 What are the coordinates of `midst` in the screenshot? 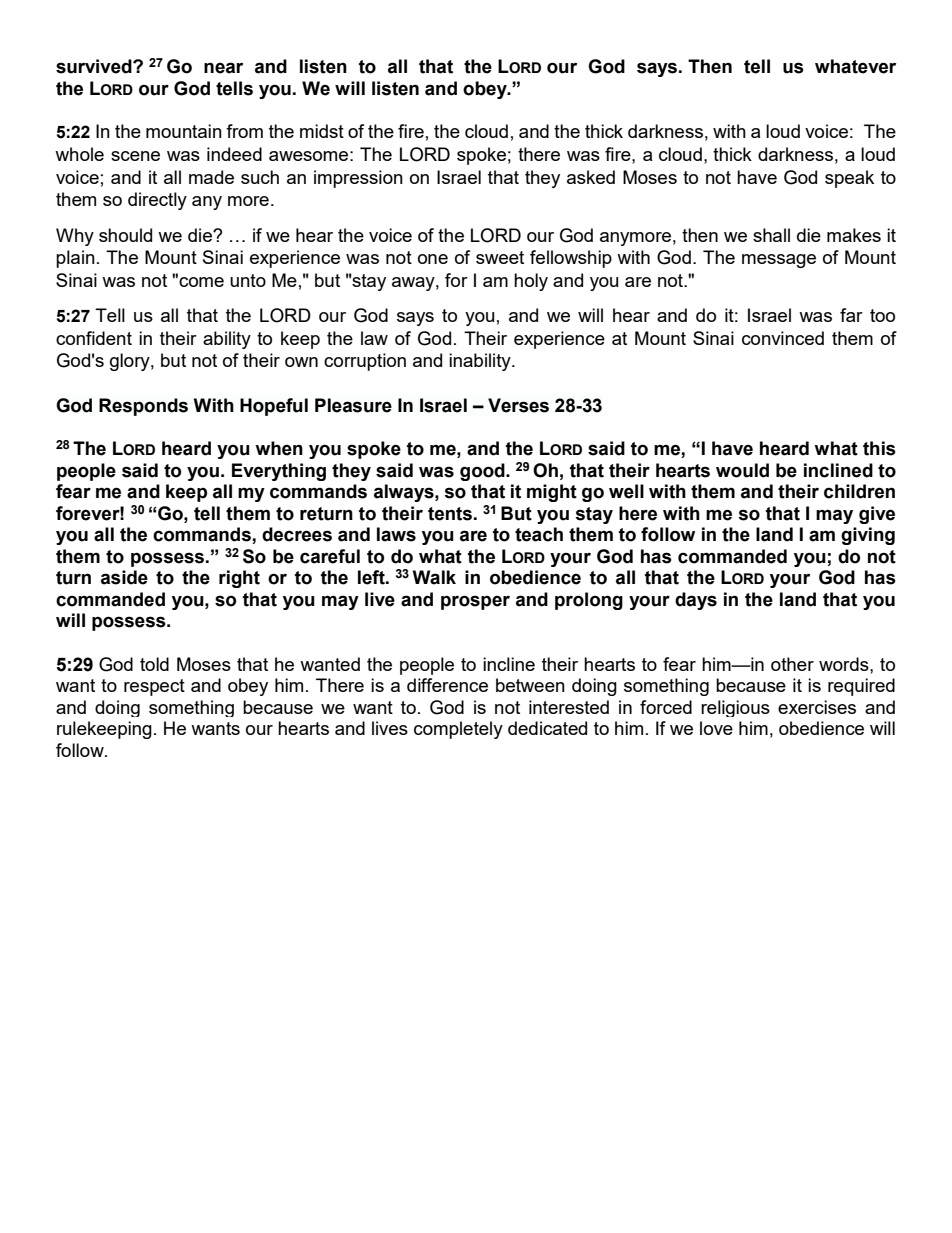 It's located at (322, 131).
